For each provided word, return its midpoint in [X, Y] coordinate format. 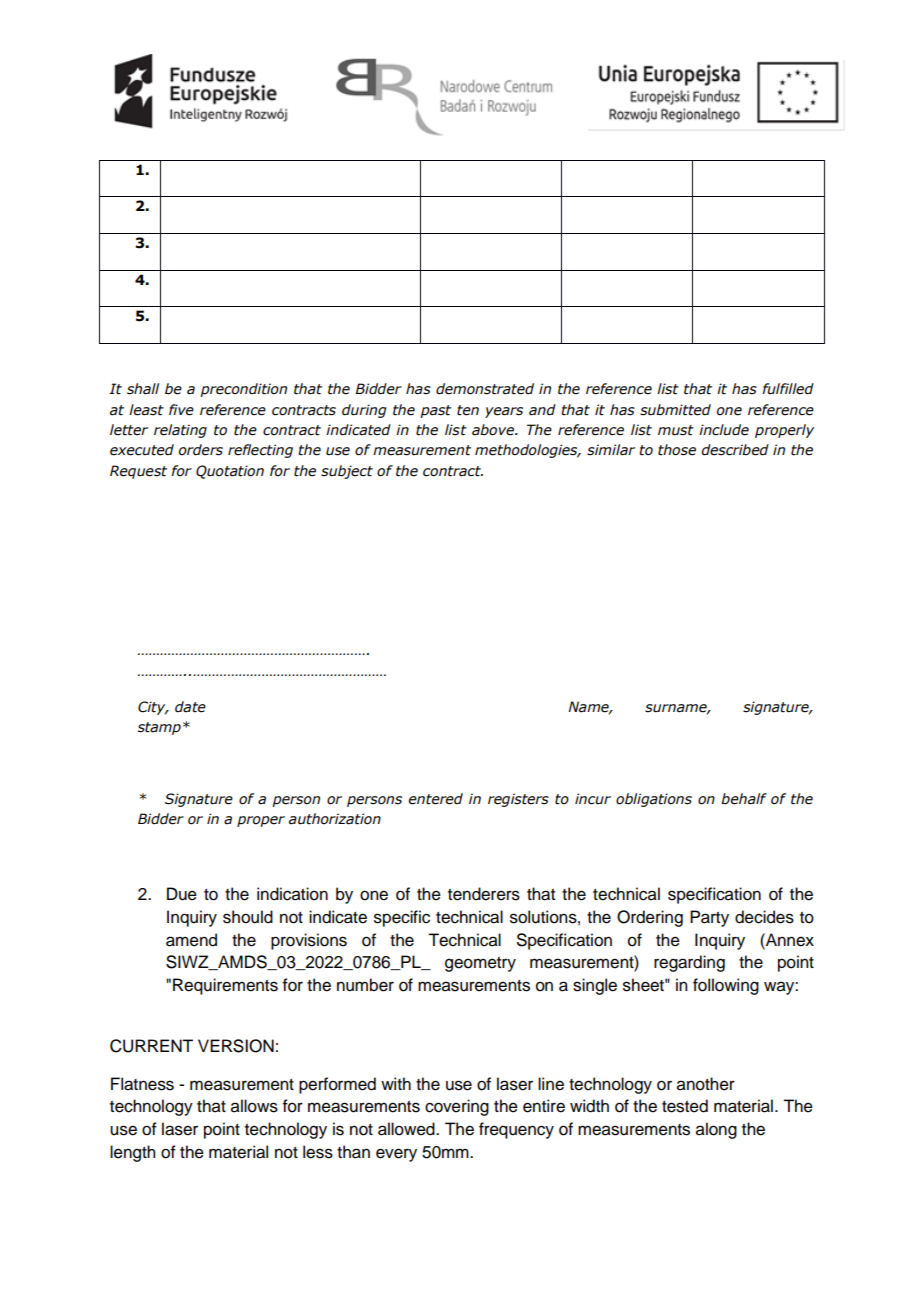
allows [254, 1106]
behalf [744, 799]
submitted [675, 410]
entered [436, 799]
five [181, 410]
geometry [480, 964]
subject [347, 472]
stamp [159, 728]
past [435, 411]
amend [191, 940]
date [190, 707]
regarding [689, 963]
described [735, 450]
